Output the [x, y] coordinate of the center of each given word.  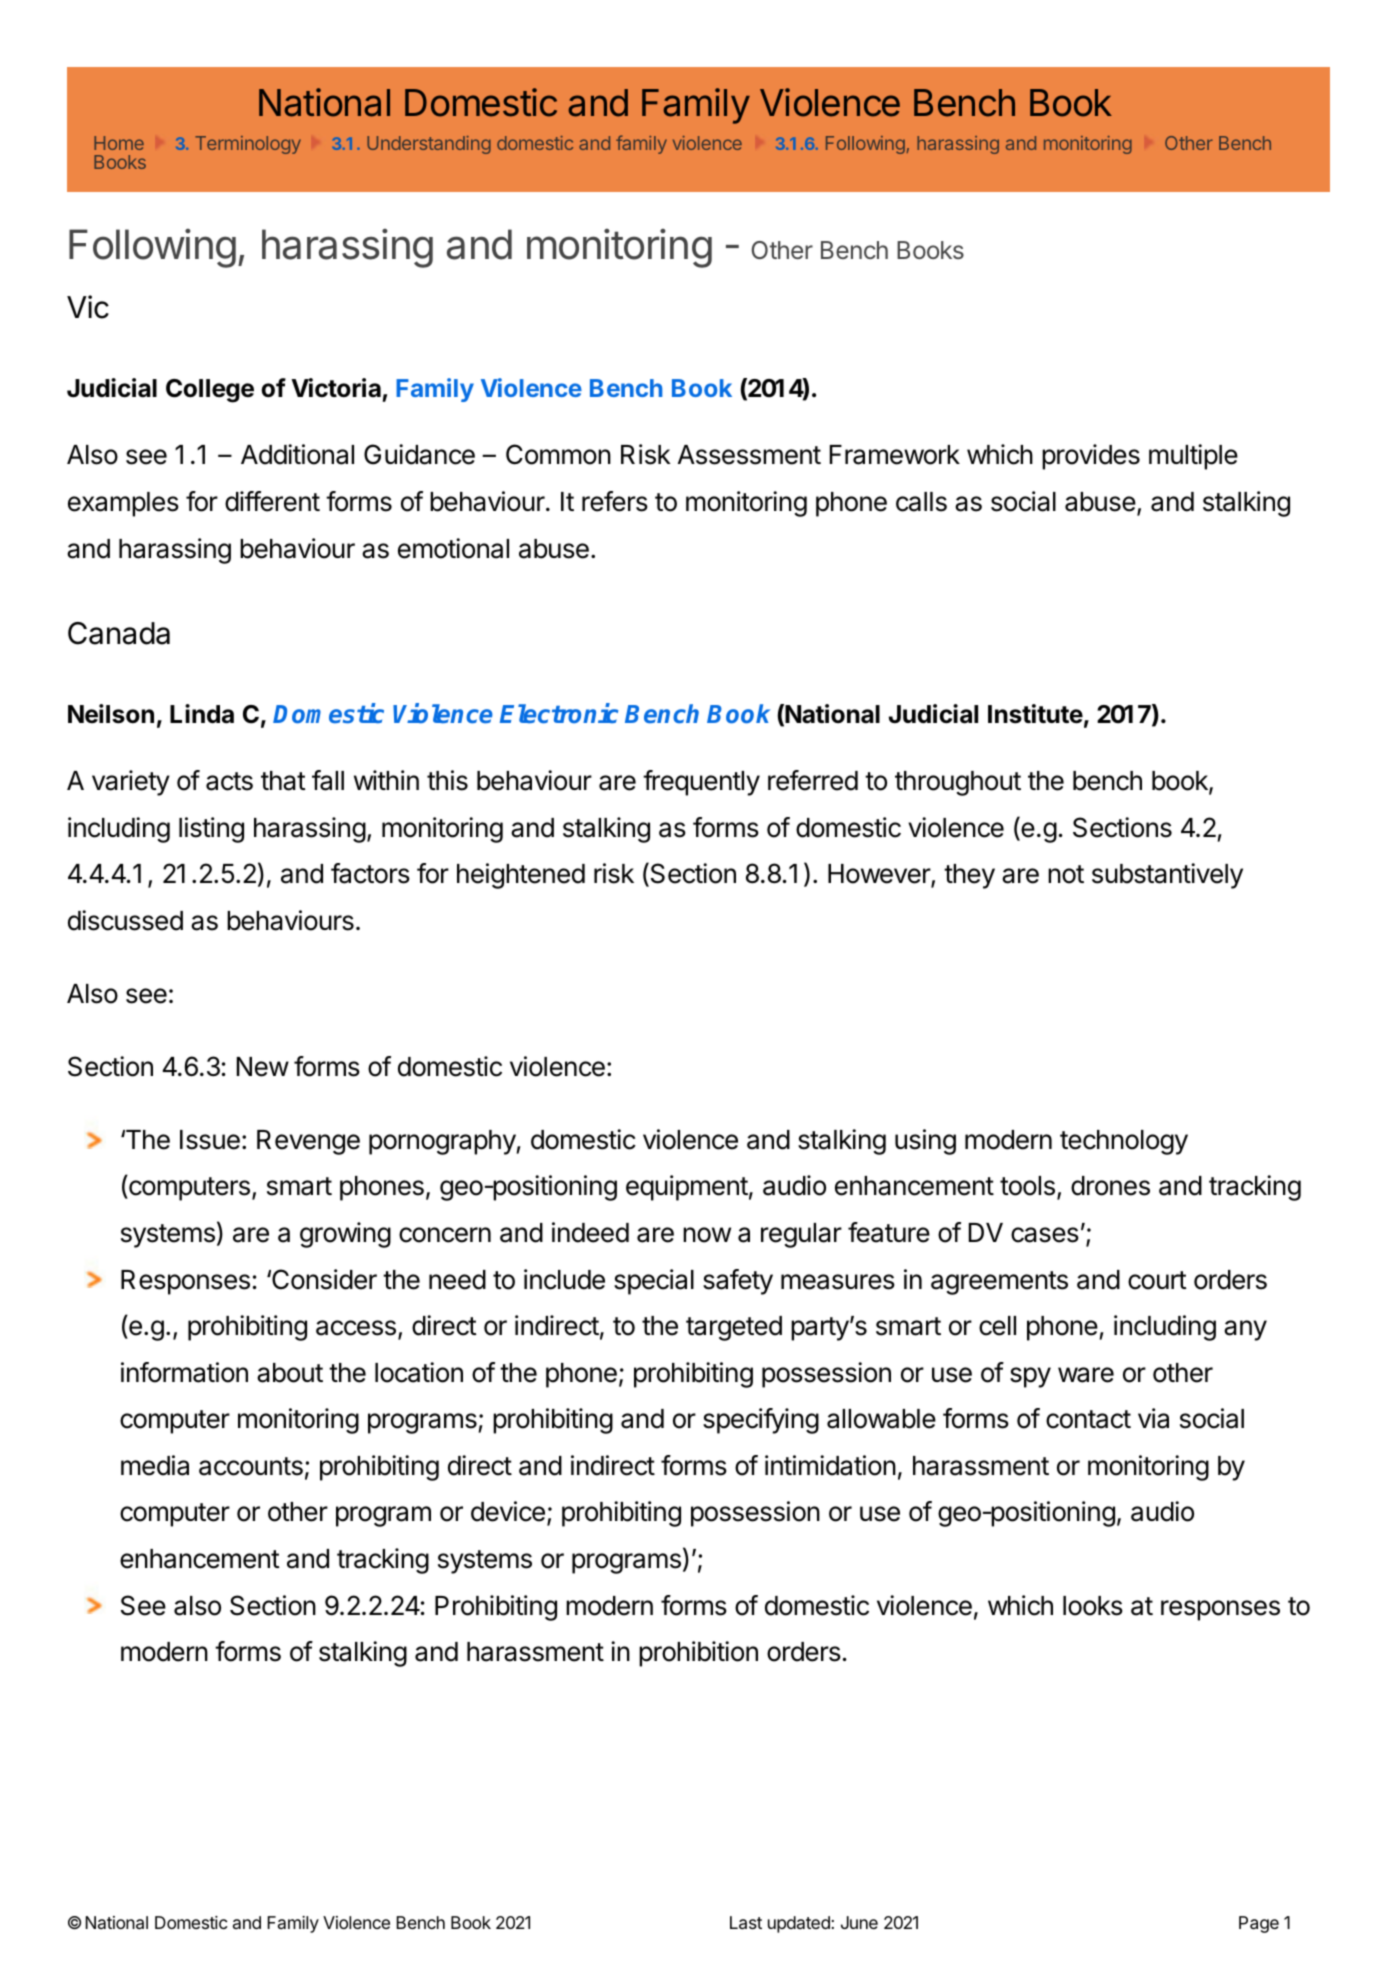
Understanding [429, 145]
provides [1091, 457]
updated [799, 1924]
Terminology [248, 145]
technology [1124, 1142]
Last [746, 1923]
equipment [687, 1188]
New [263, 1067]
